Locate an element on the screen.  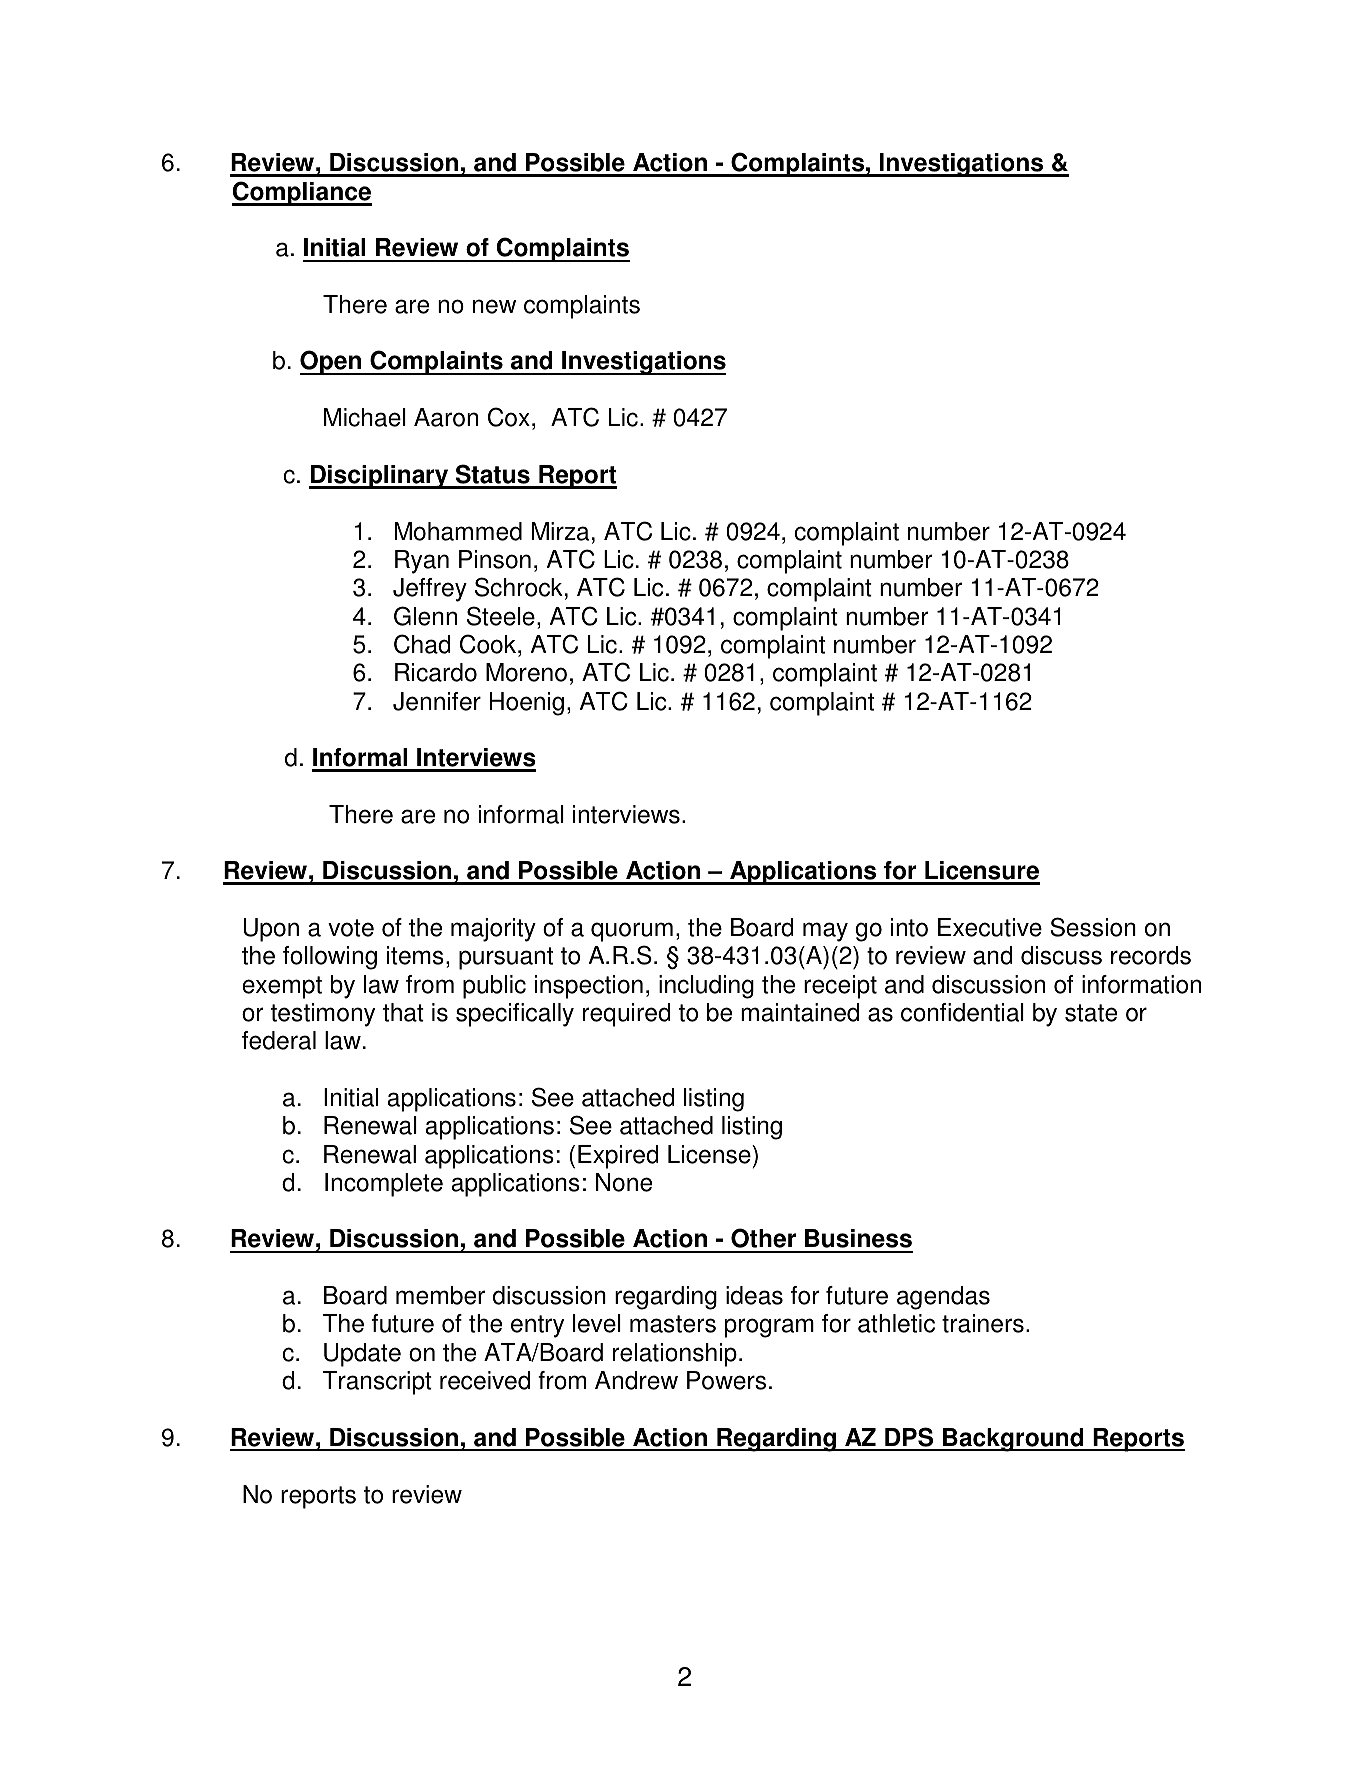
Transcript is located at coordinates (377, 1383).
